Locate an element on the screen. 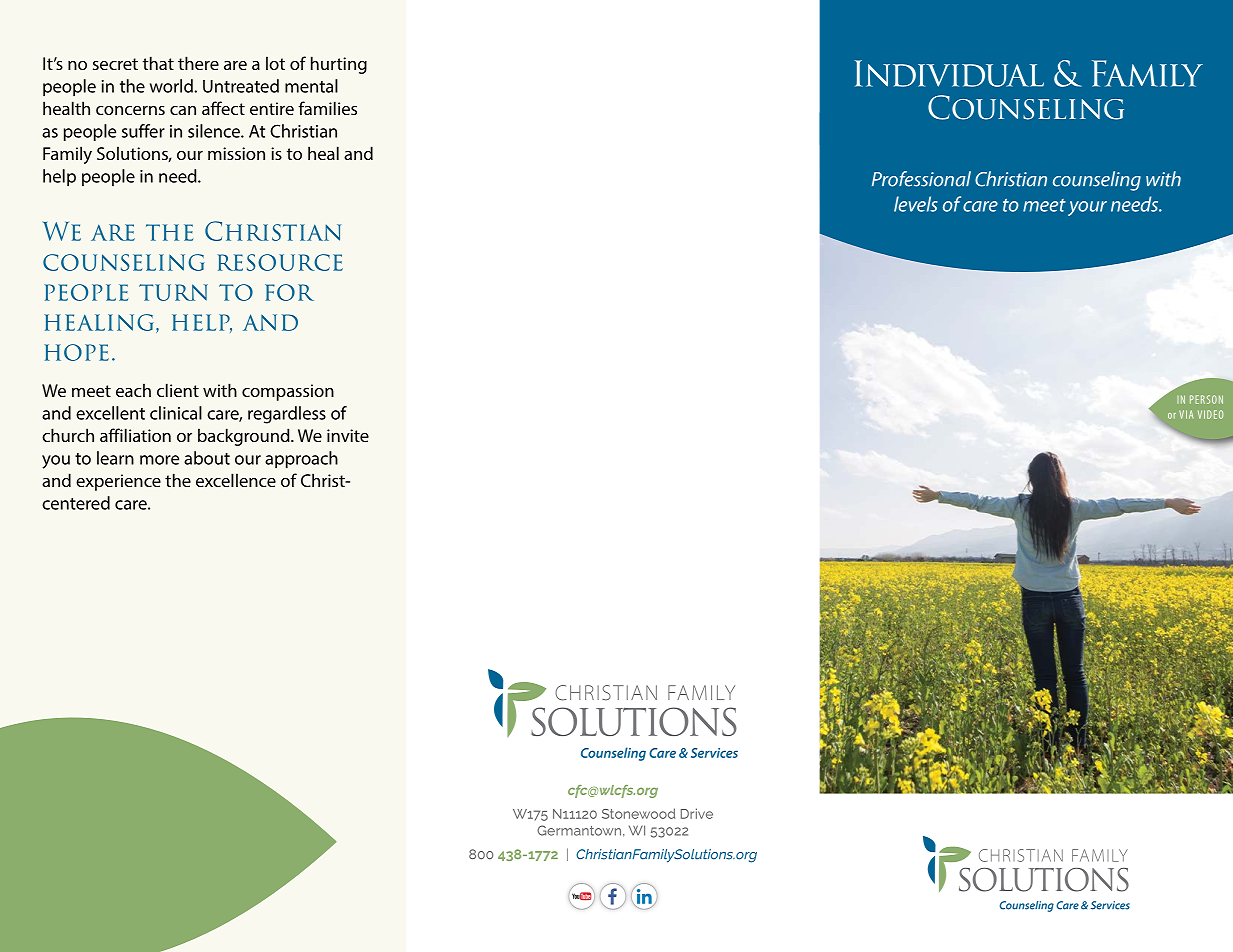  hurting is located at coordinates (339, 65).
